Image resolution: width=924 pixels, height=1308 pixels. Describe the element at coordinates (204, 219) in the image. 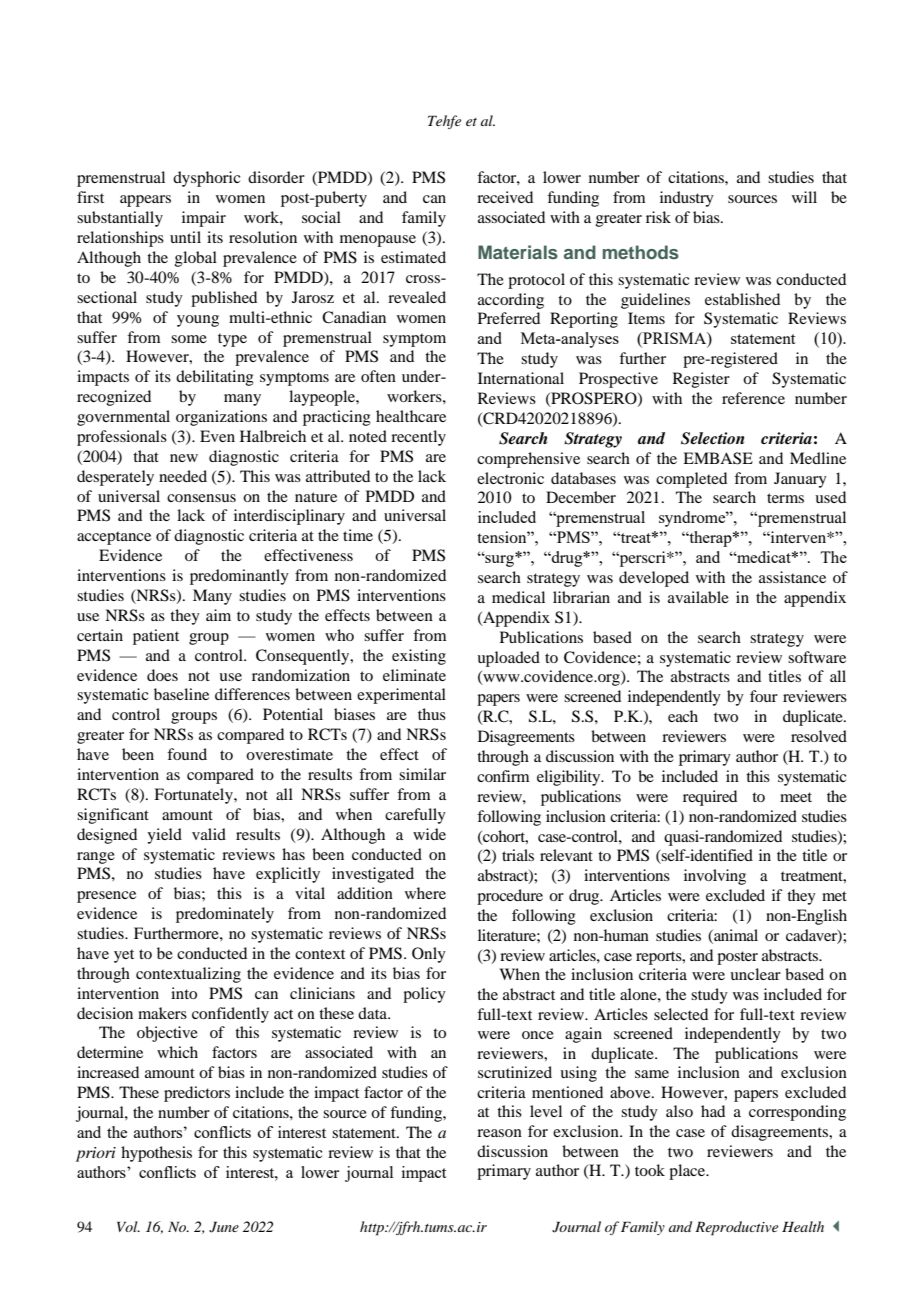

I see `impair` at that location.
